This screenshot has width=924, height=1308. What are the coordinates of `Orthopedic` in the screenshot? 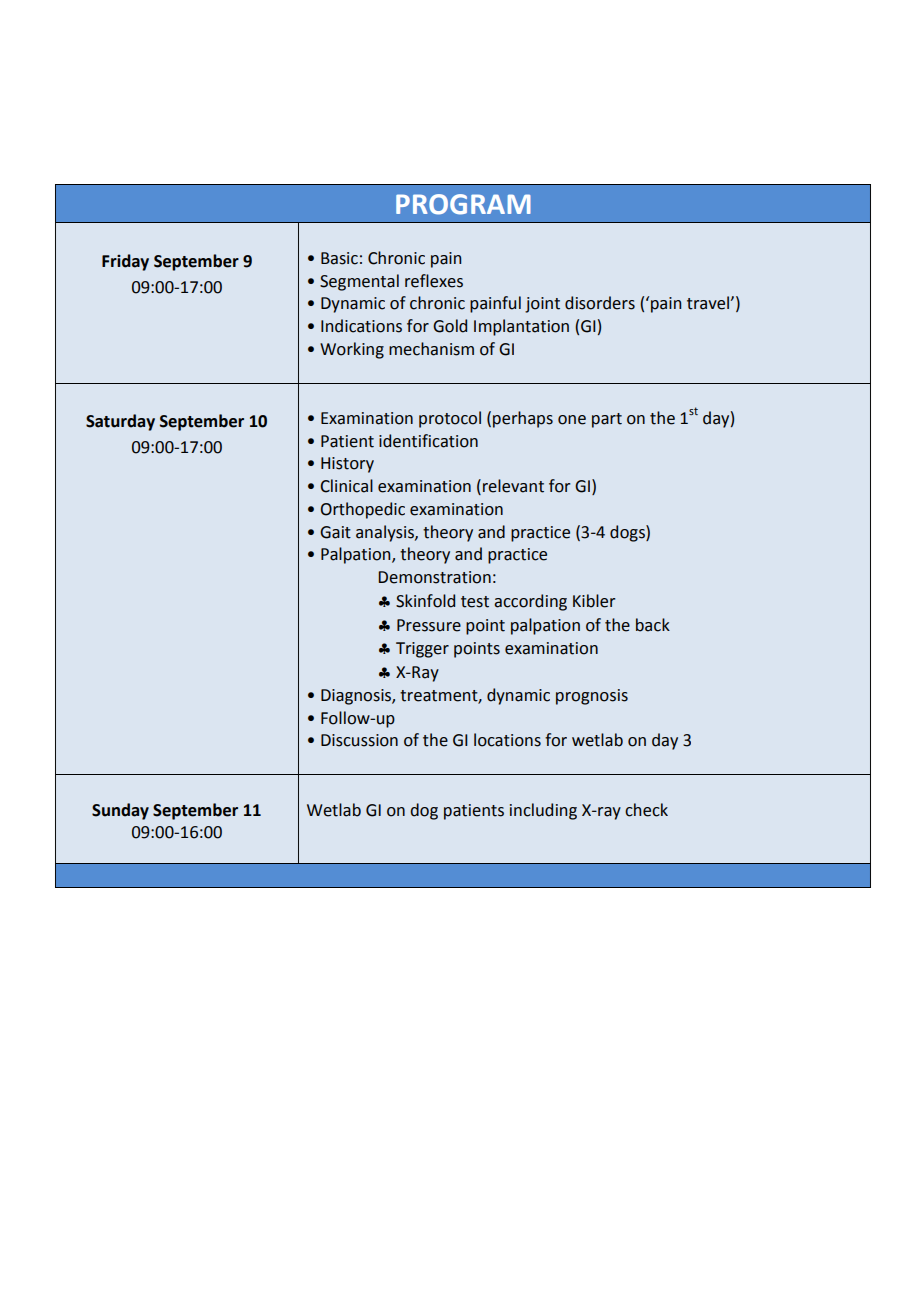 It's located at (363, 510).
